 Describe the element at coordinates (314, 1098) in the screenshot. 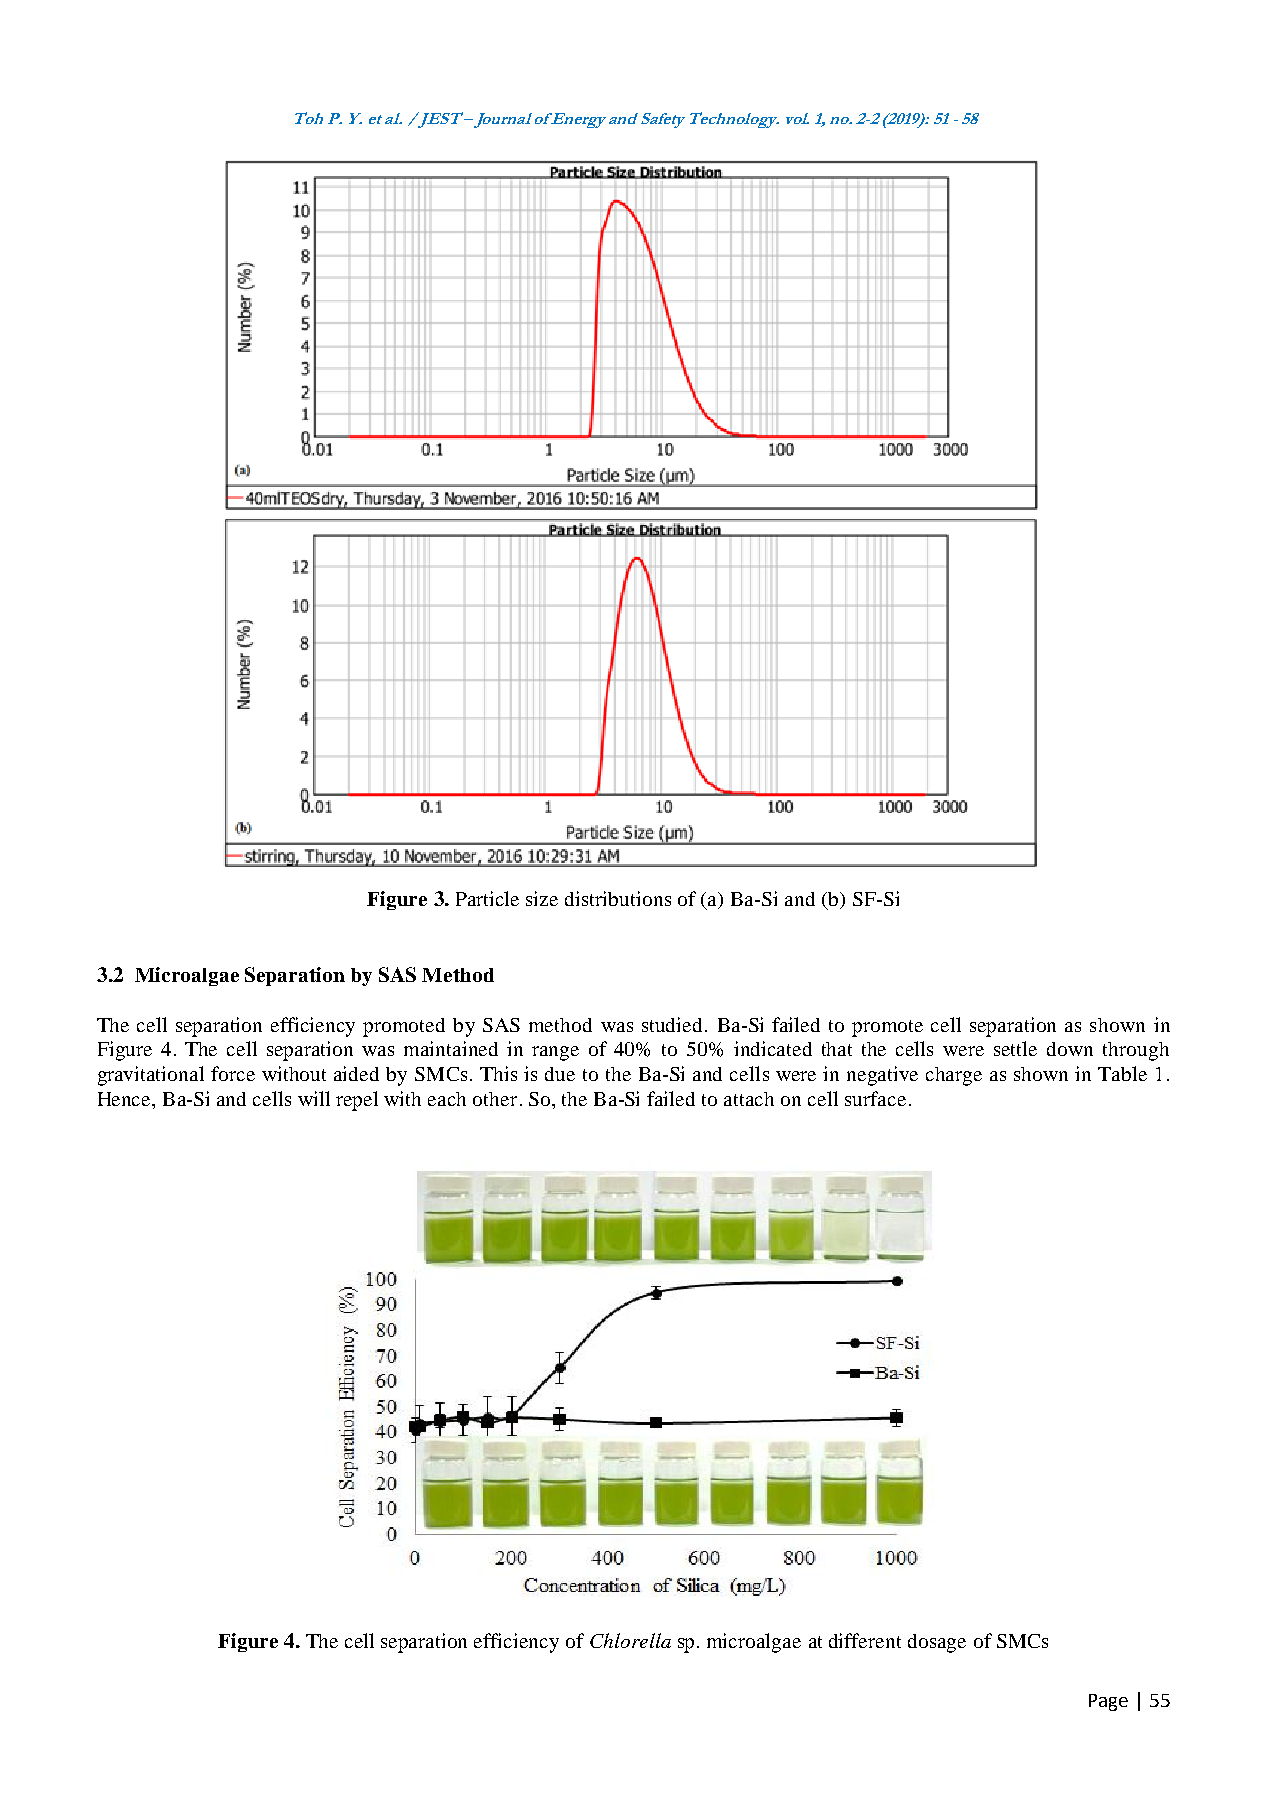

I see `will` at that location.
